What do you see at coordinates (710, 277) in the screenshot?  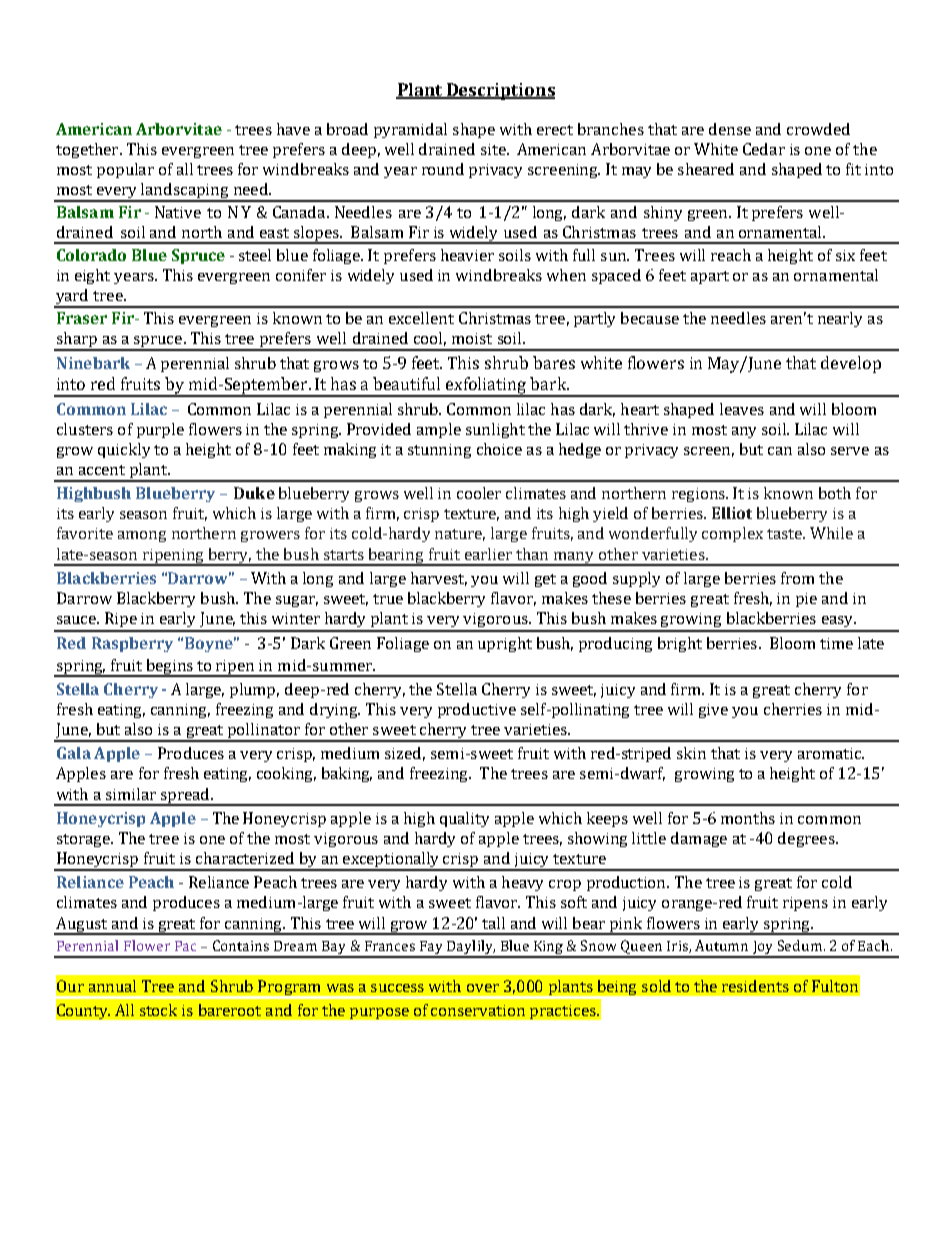 I see `apart` at bounding box center [710, 277].
